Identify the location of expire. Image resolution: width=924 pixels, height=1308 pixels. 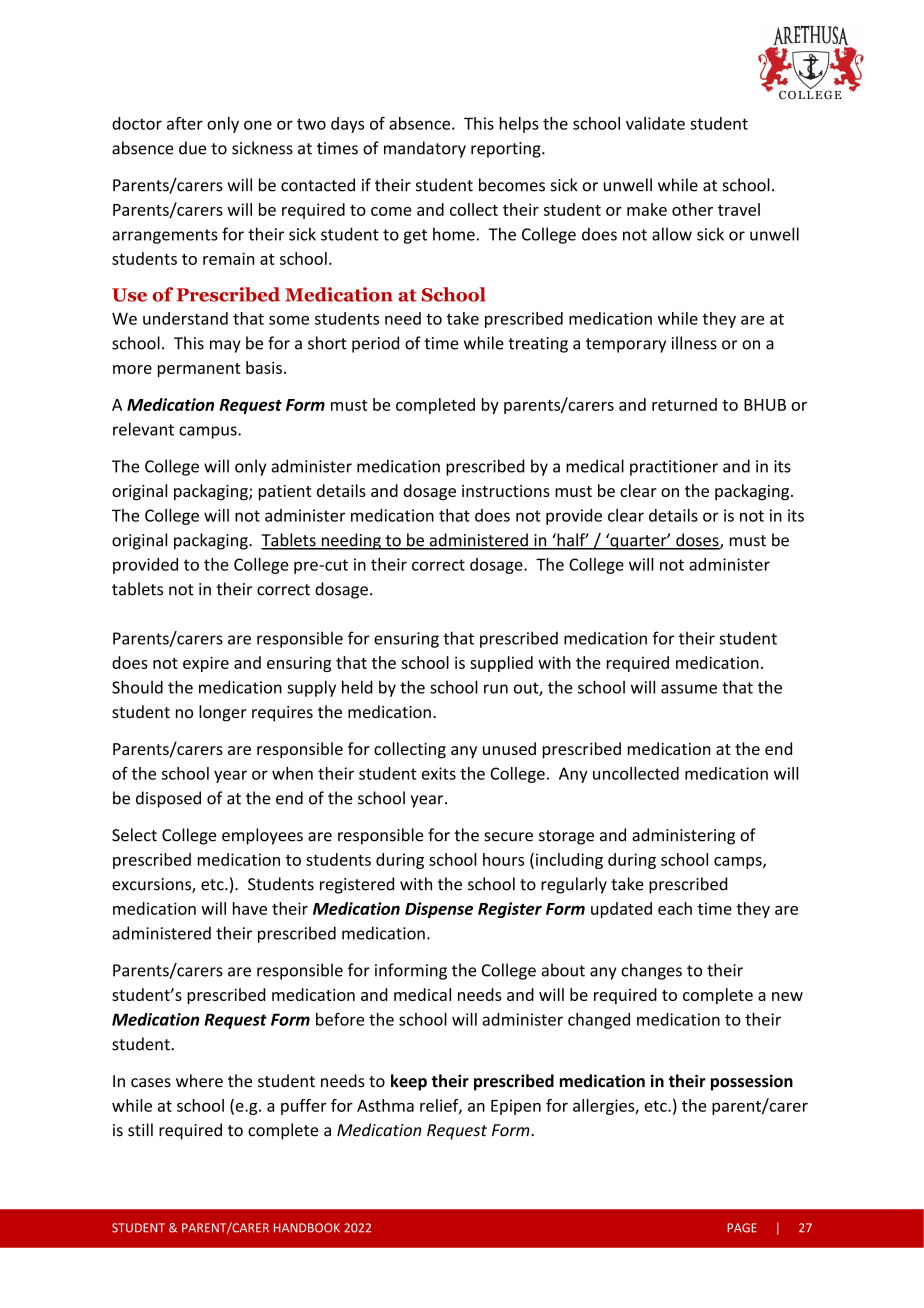
(206, 664).
